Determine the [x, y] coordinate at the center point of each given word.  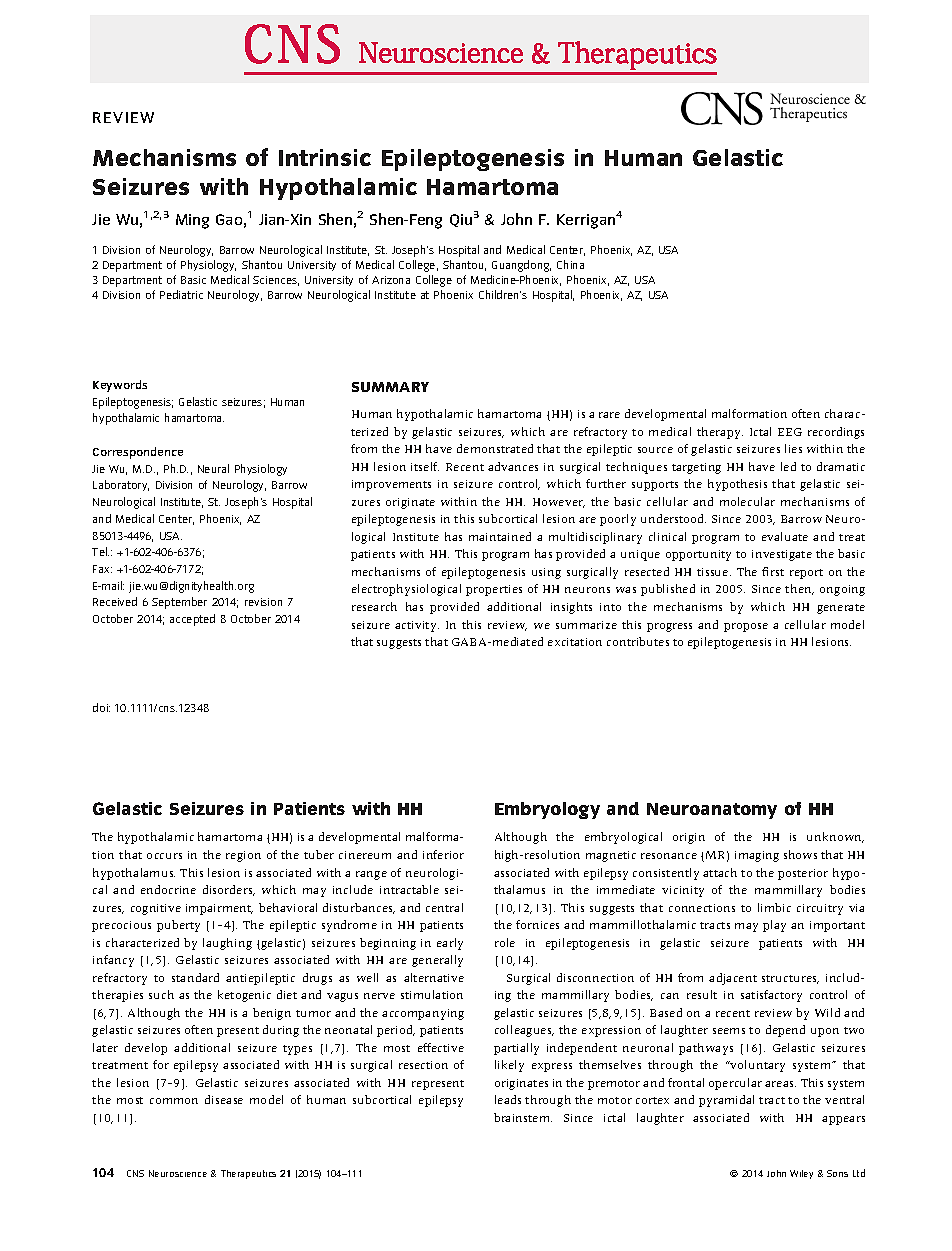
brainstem [523, 1117]
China [570, 264]
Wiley [801, 1174]
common [174, 1101]
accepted [192, 620]
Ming [192, 221]
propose [746, 627]
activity [417, 626]
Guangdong [521, 266]
